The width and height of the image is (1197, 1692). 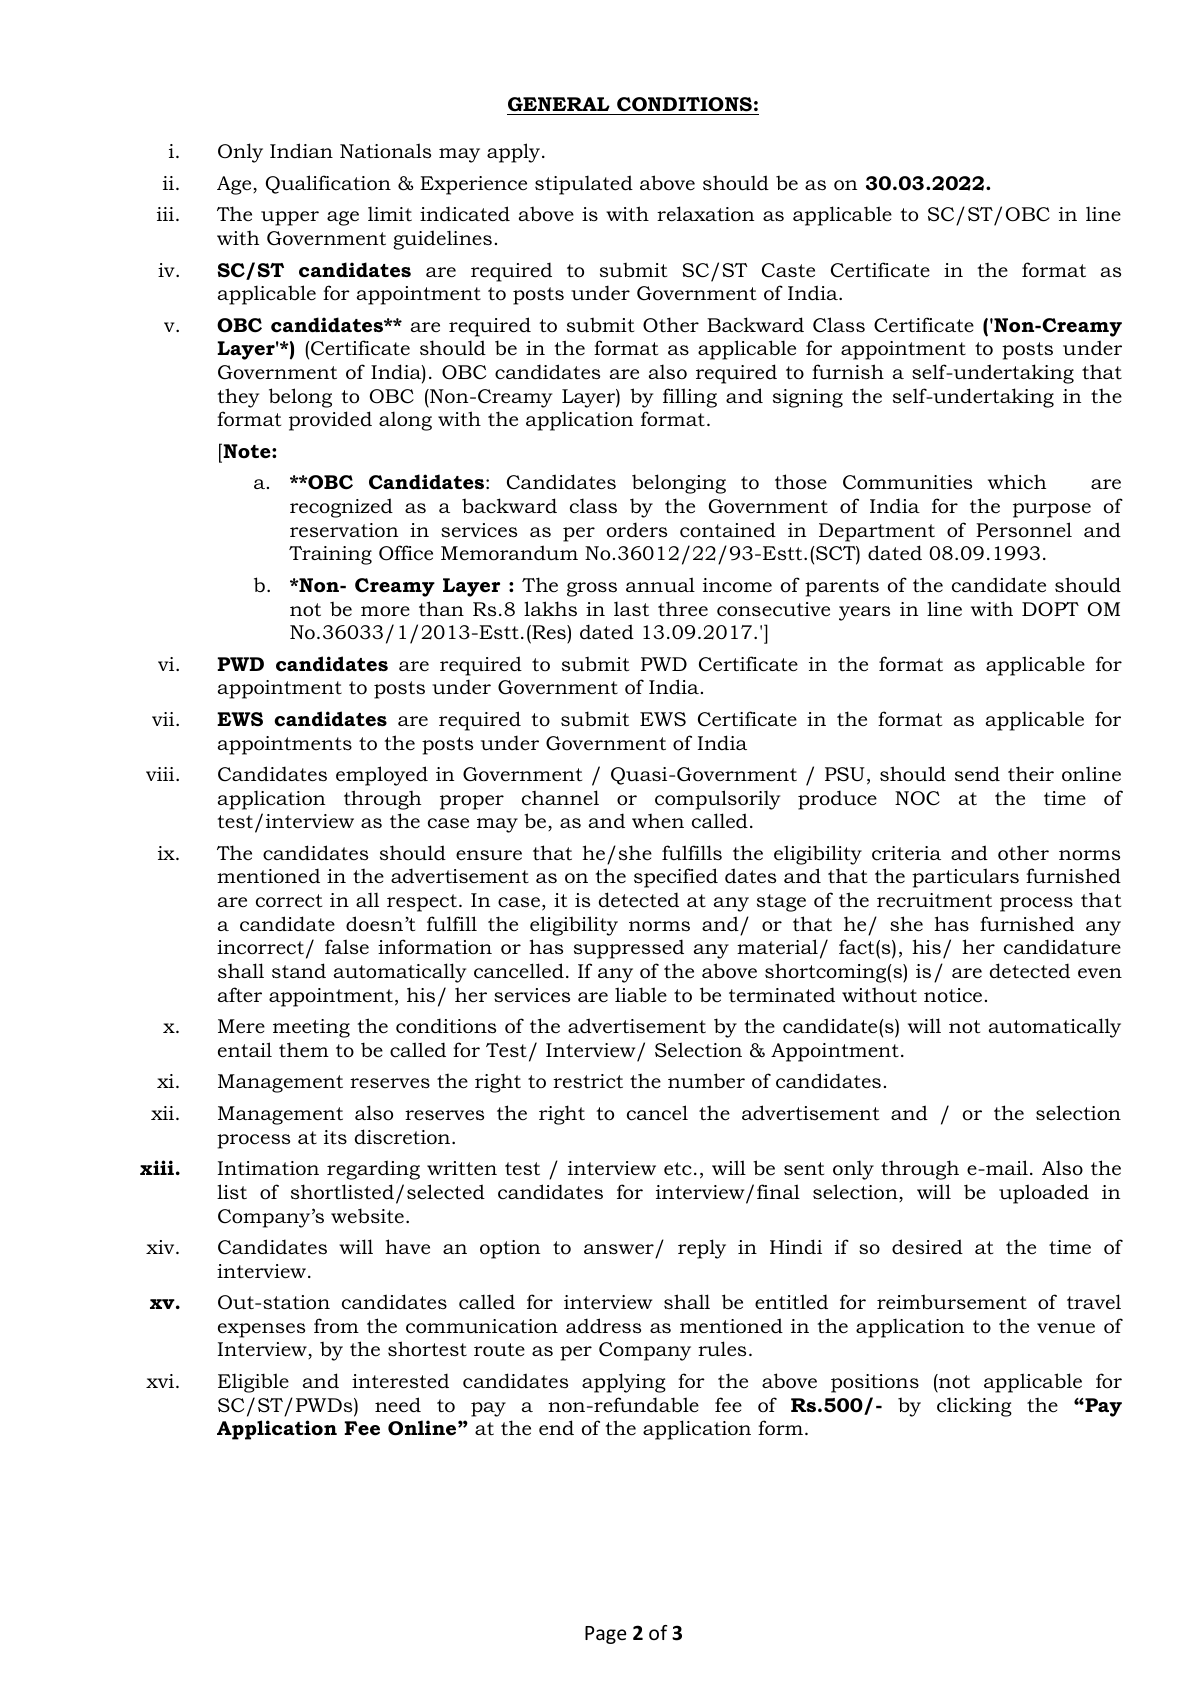 What do you see at coordinates (788, 270) in the image?
I see `Caste` at bounding box center [788, 270].
